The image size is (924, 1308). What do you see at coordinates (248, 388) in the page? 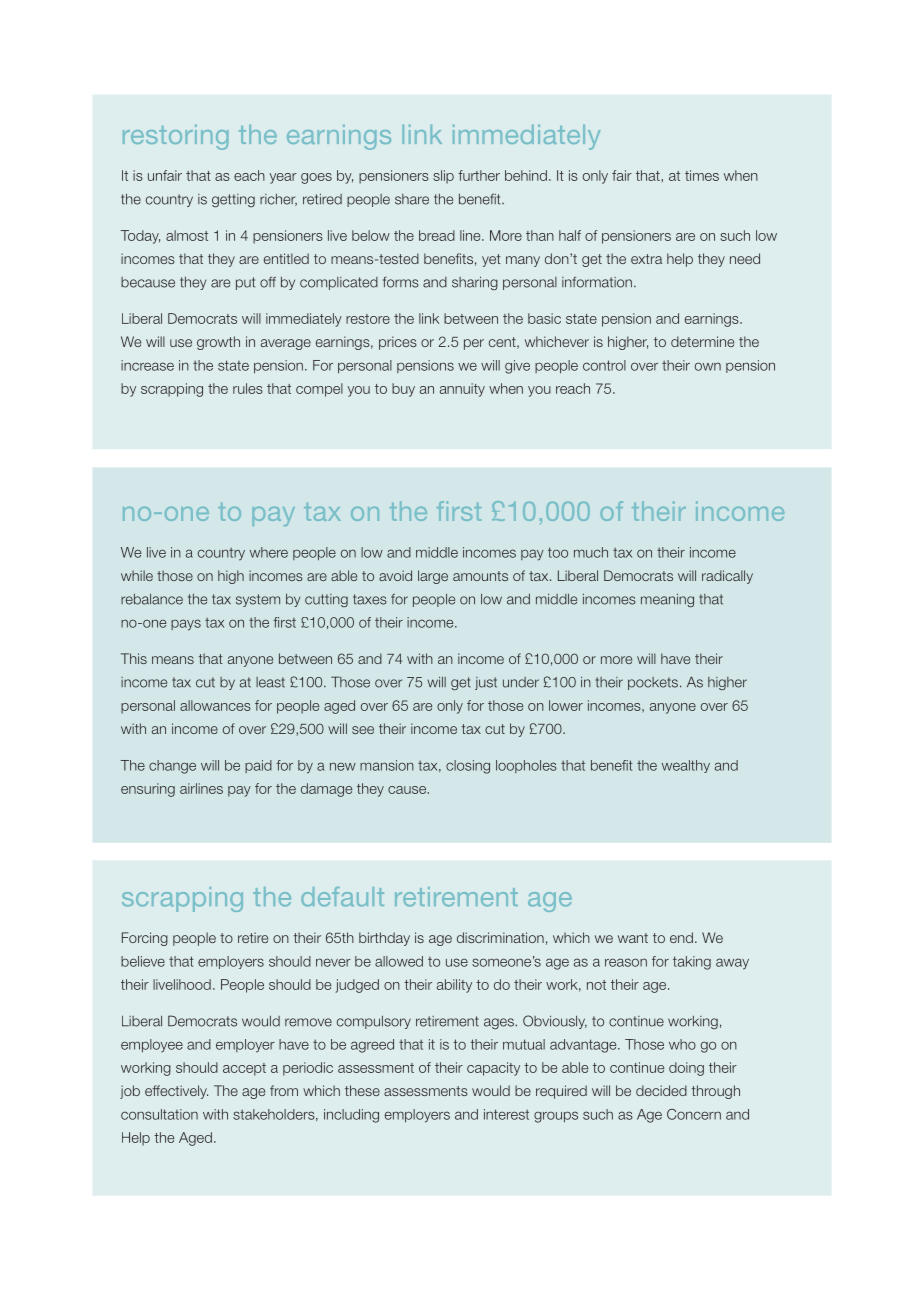
I see `rules` at bounding box center [248, 388].
